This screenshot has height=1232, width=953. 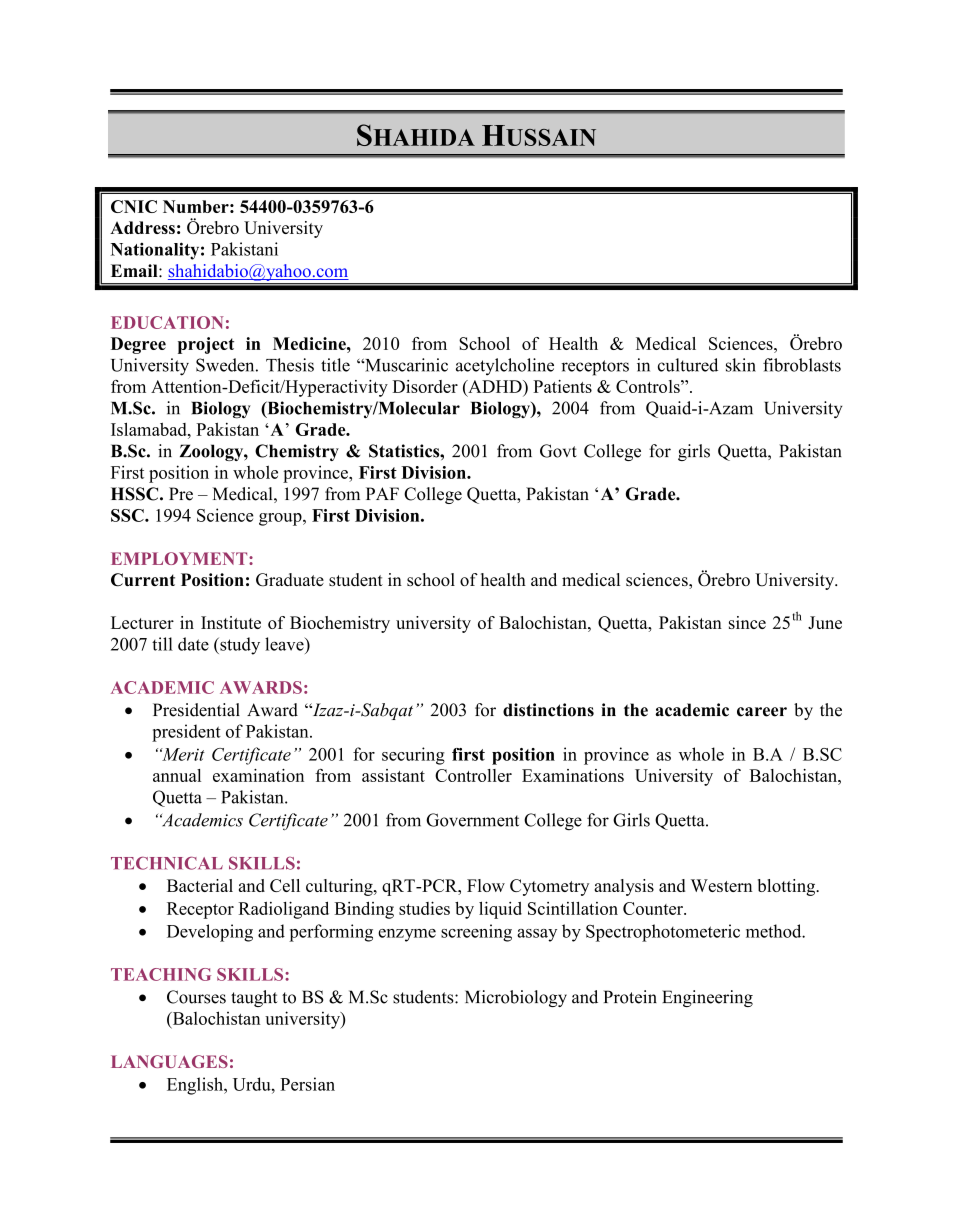 What do you see at coordinates (741, 365) in the screenshot?
I see `skin` at bounding box center [741, 365].
